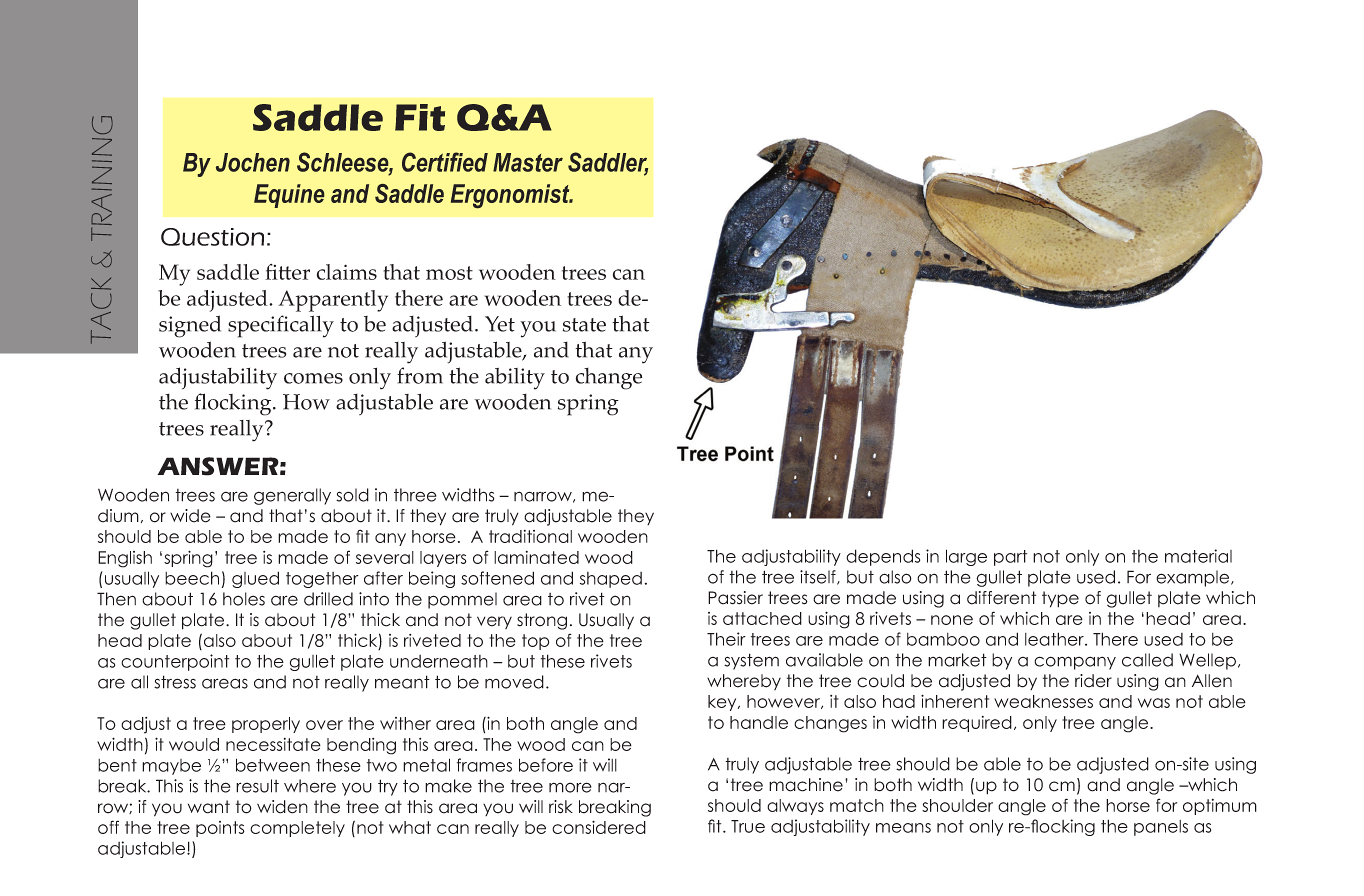 Image resolution: width=1364 pixels, height=896 pixels. What do you see at coordinates (449, 273) in the image?
I see `most` at bounding box center [449, 273].
